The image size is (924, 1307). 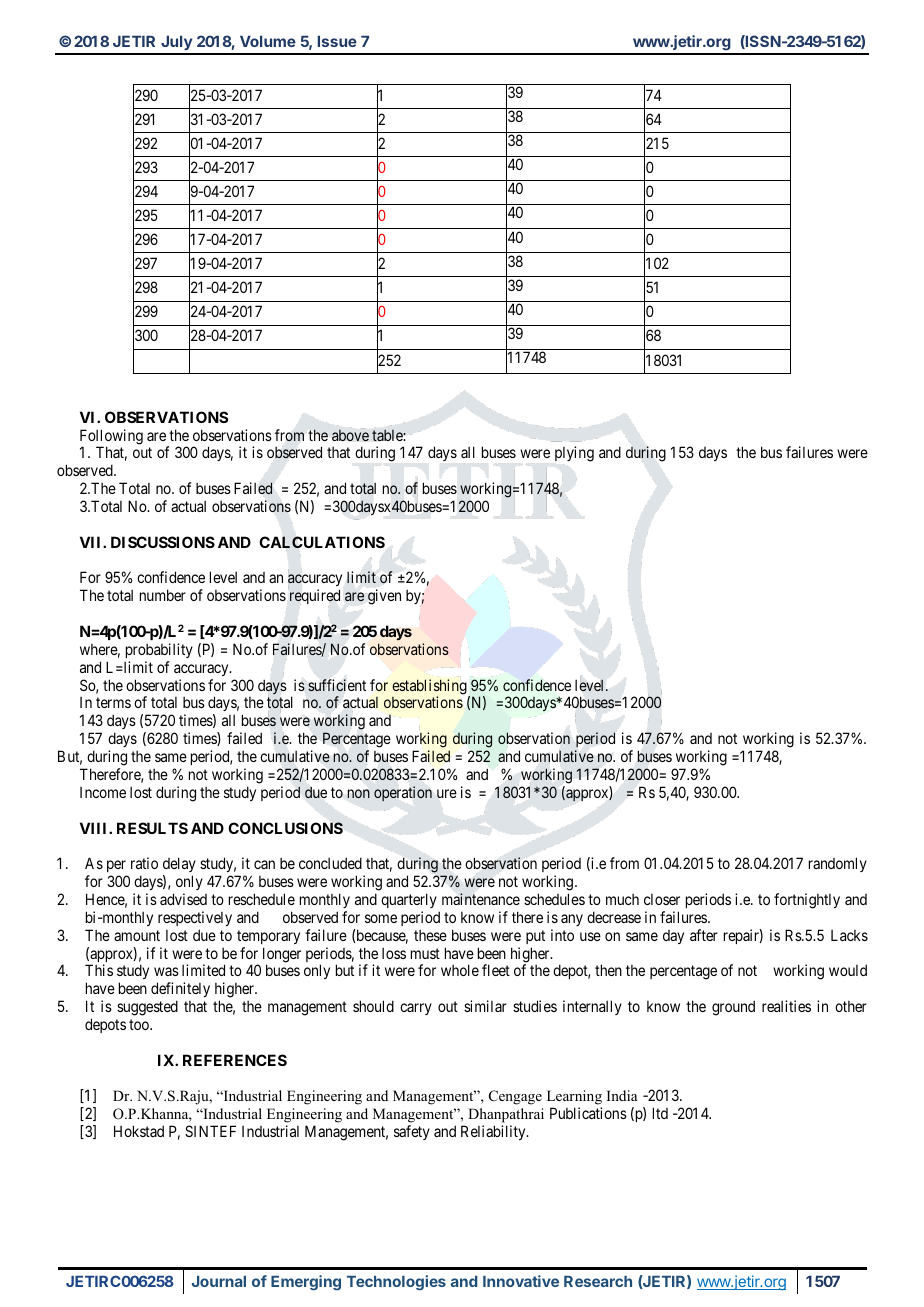 I want to click on given, so click(x=384, y=597).
